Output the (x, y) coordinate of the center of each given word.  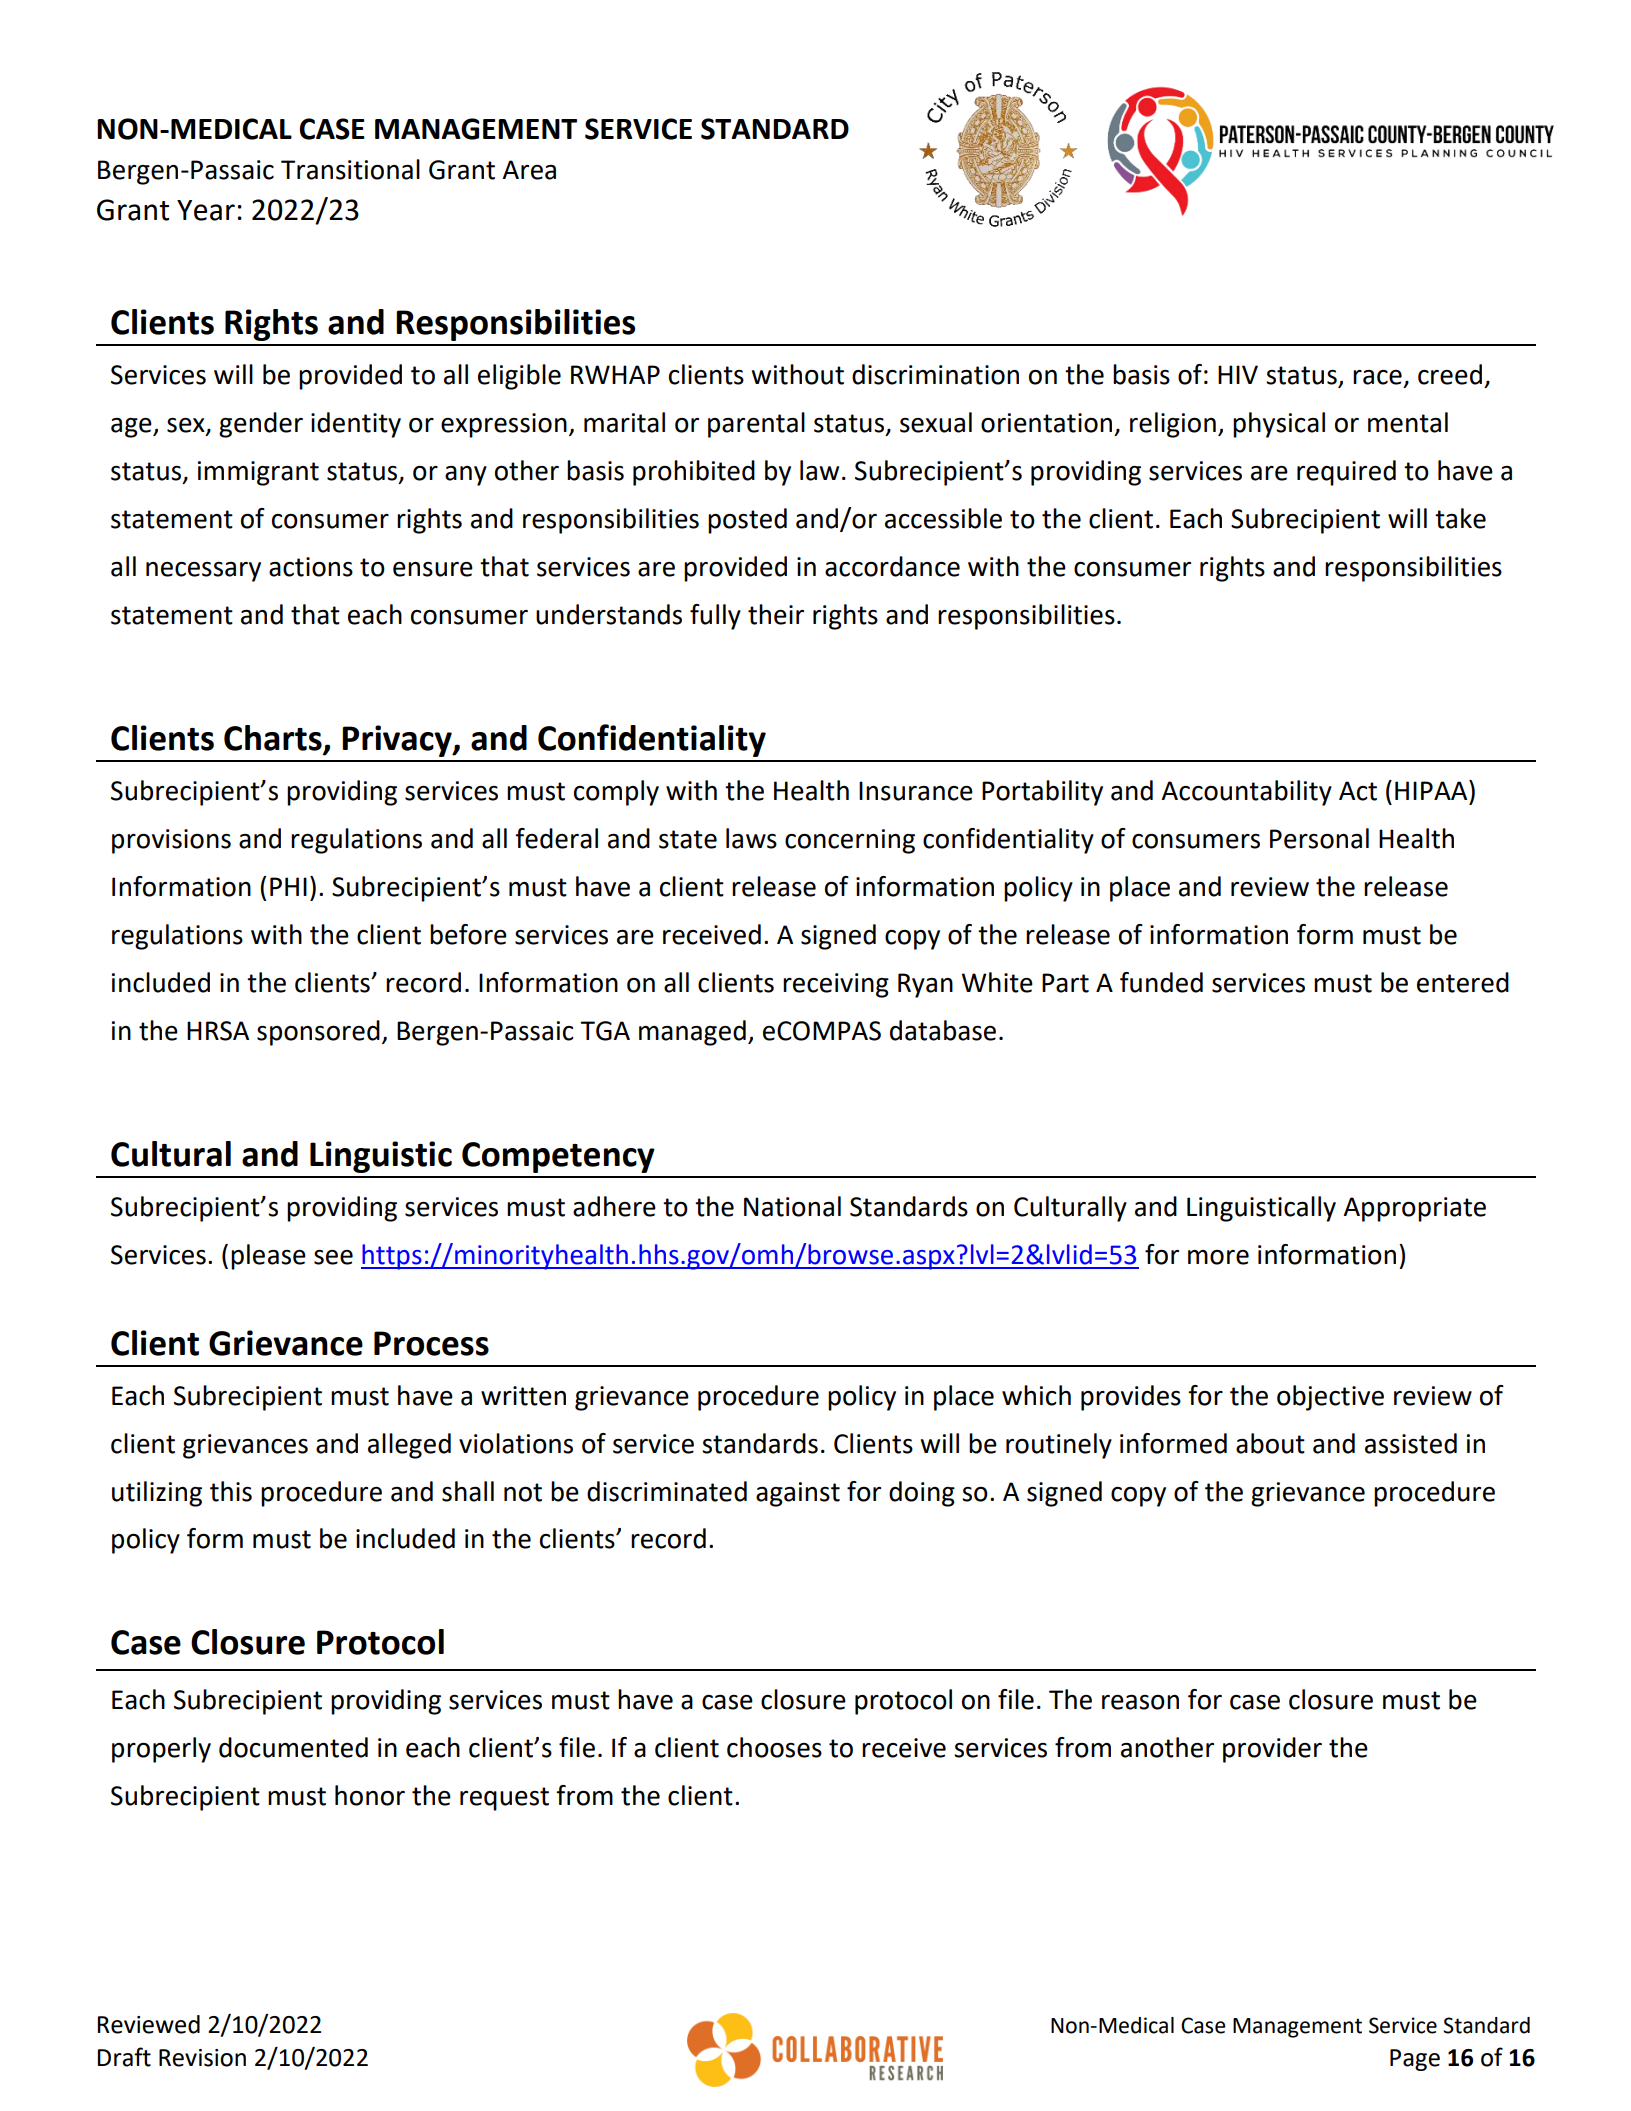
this (231, 1491)
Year (206, 210)
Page (1415, 2060)
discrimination (935, 374)
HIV (1238, 374)
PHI (288, 886)
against (798, 1494)
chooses (774, 1747)
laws (751, 838)
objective (1330, 1398)
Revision (202, 2058)
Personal (1319, 838)
